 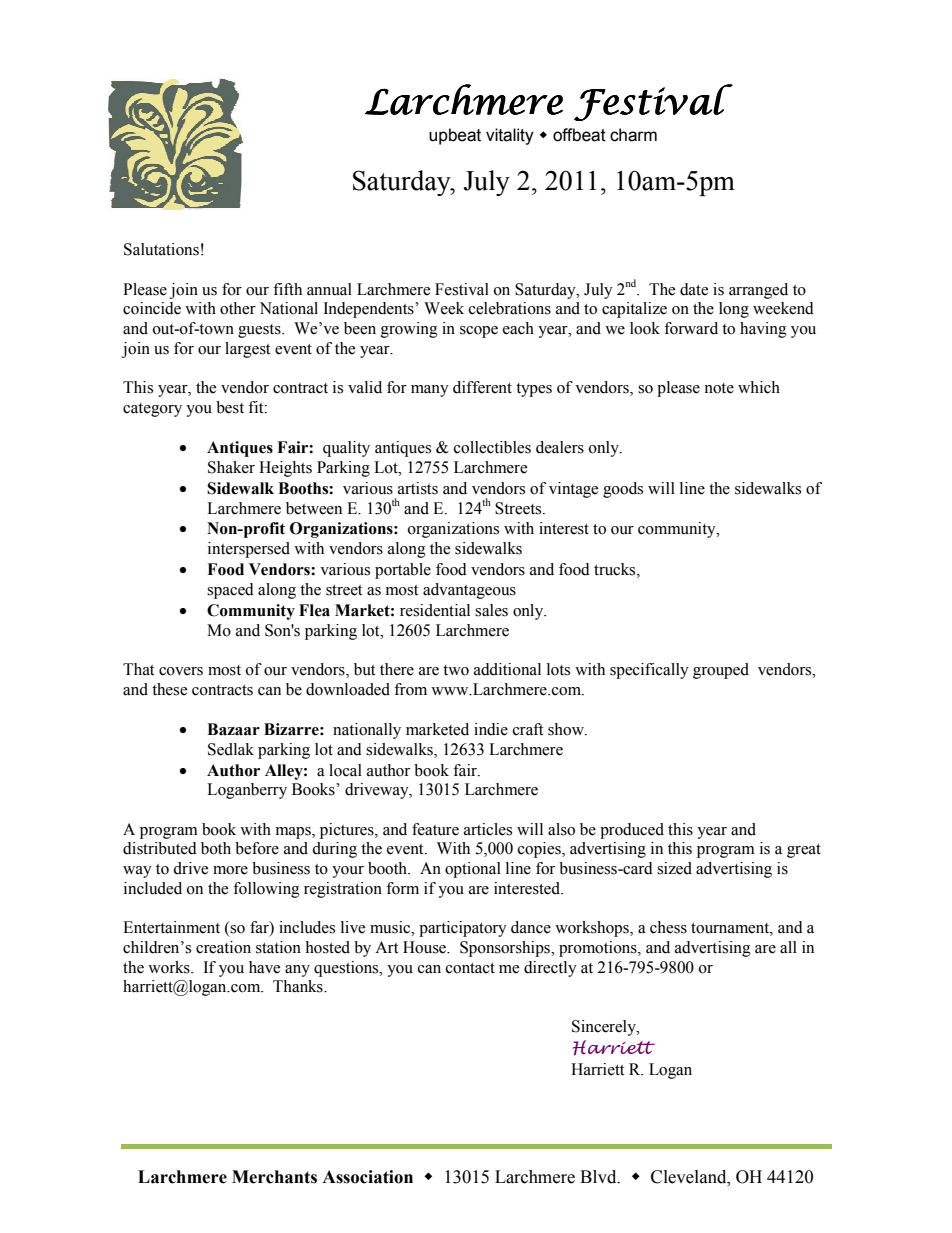 What do you see at coordinates (488, 829) in the screenshot?
I see `articles` at bounding box center [488, 829].
